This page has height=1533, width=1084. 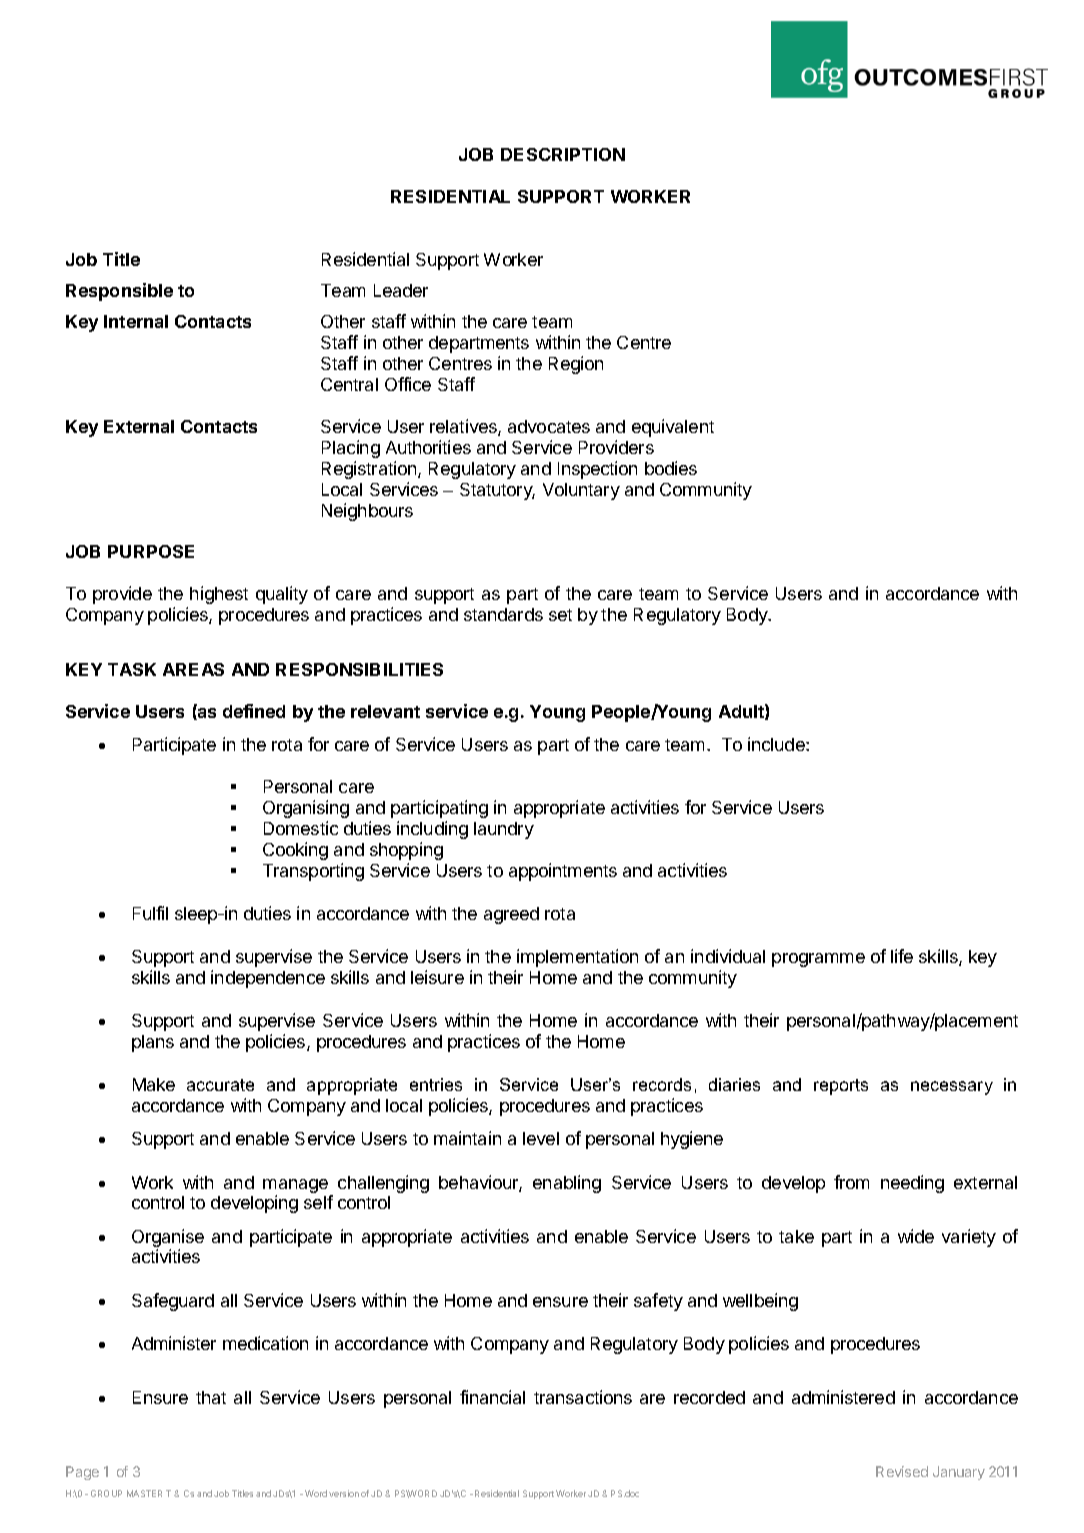 What do you see at coordinates (777, 744) in the page?
I see `include` at bounding box center [777, 744].
